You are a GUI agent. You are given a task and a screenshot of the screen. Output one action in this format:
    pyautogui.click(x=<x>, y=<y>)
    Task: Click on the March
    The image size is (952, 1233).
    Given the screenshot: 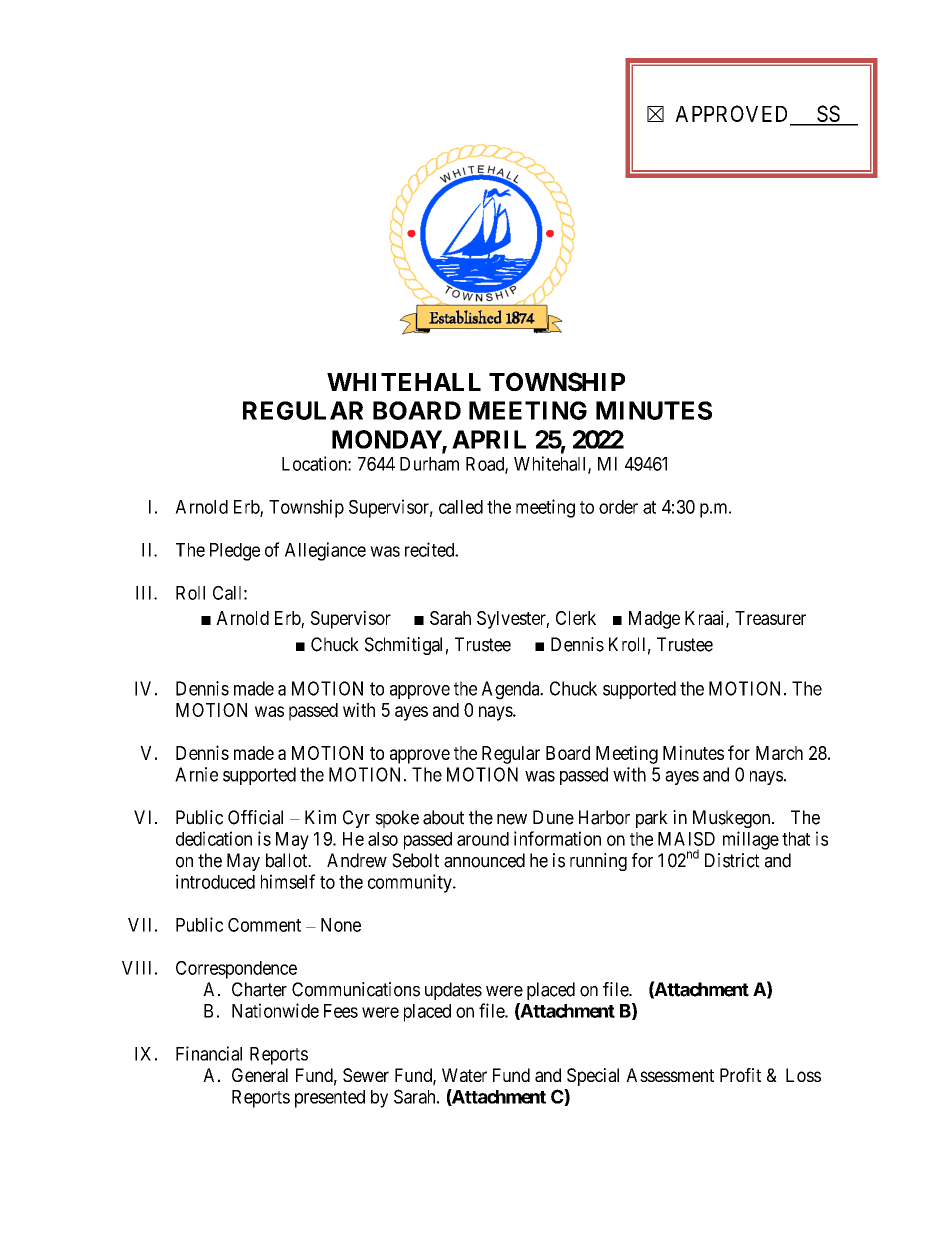 What is the action you would take?
    pyautogui.click(x=779, y=753)
